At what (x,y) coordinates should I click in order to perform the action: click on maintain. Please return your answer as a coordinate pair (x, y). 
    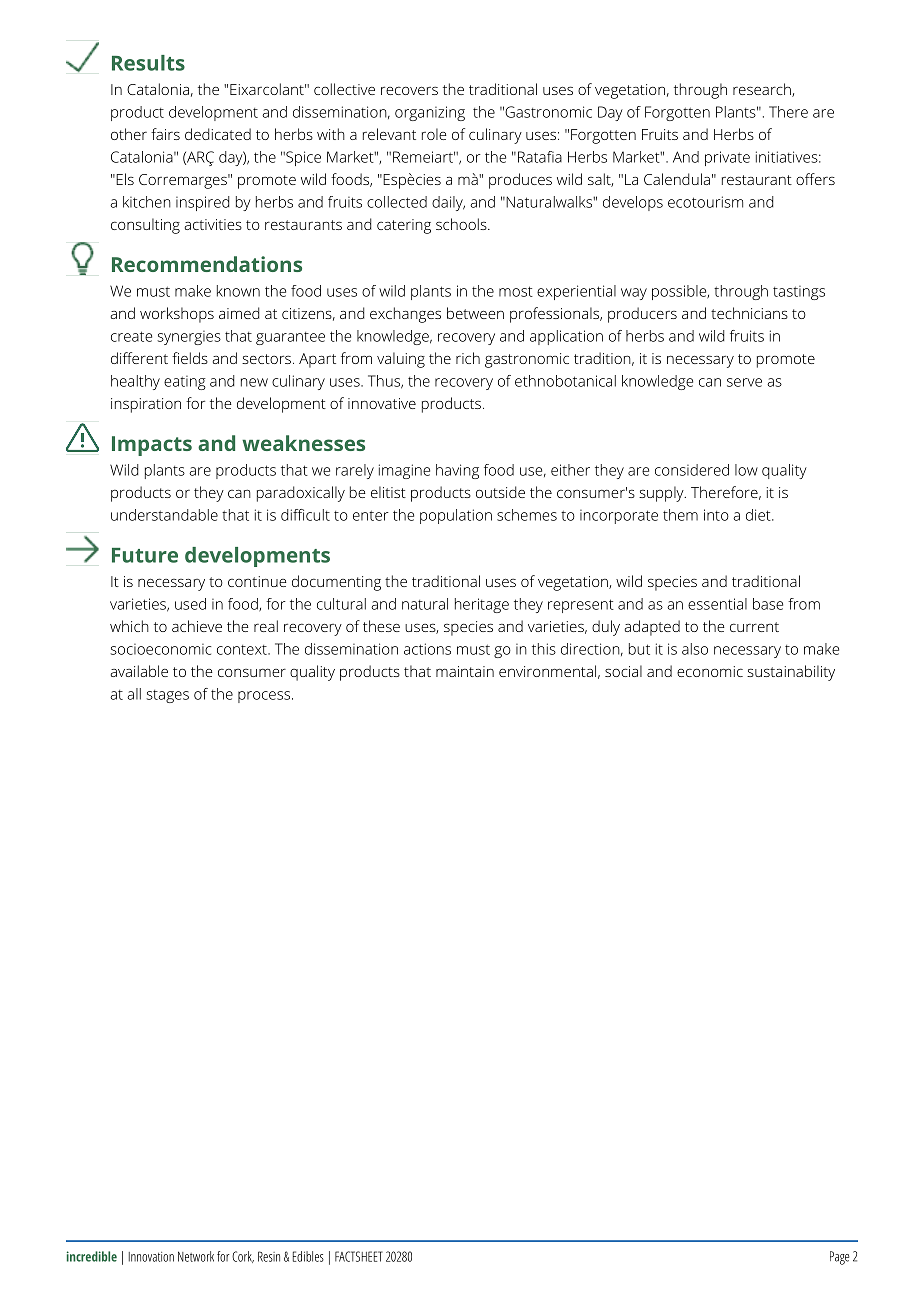
    Looking at the image, I should click on (465, 671).
